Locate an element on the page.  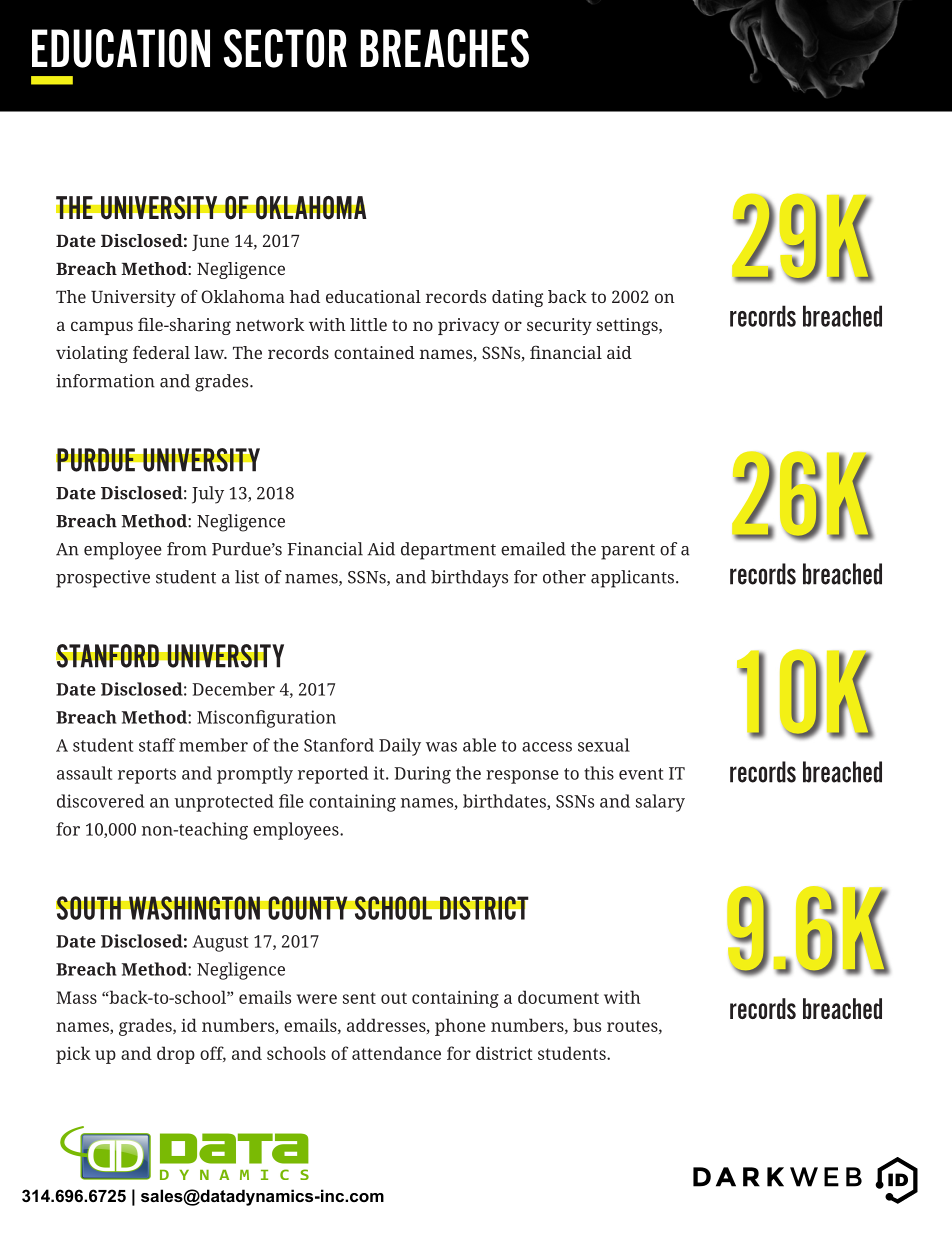
parent is located at coordinates (628, 552).
